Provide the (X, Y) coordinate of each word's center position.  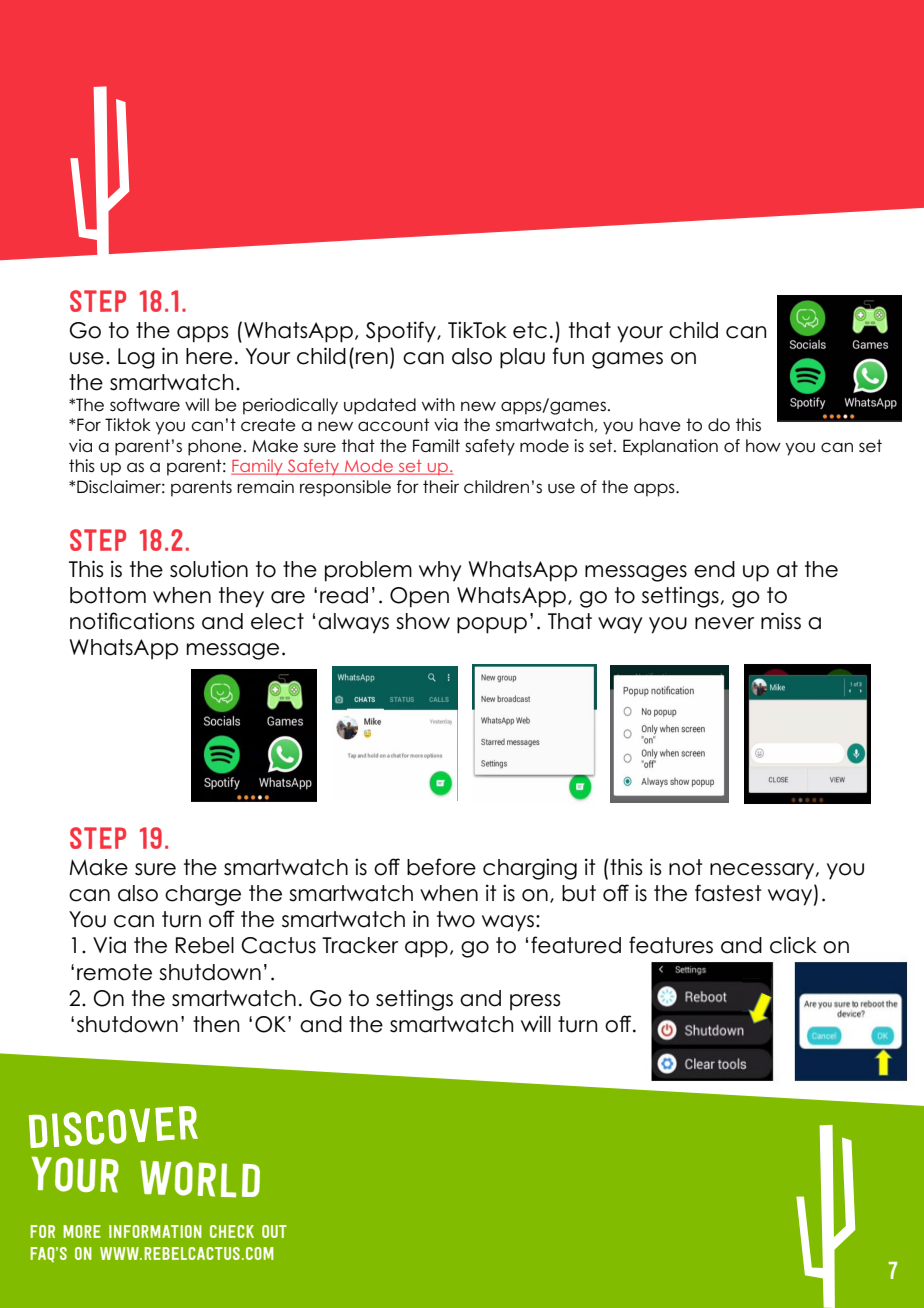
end (714, 569)
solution (209, 569)
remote (114, 972)
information (155, 1231)
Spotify (402, 332)
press (535, 1002)
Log (136, 358)
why (440, 571)
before (441, 867)
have (660, 425)
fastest (728, 893)
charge (203, 895)
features (671, 945)
